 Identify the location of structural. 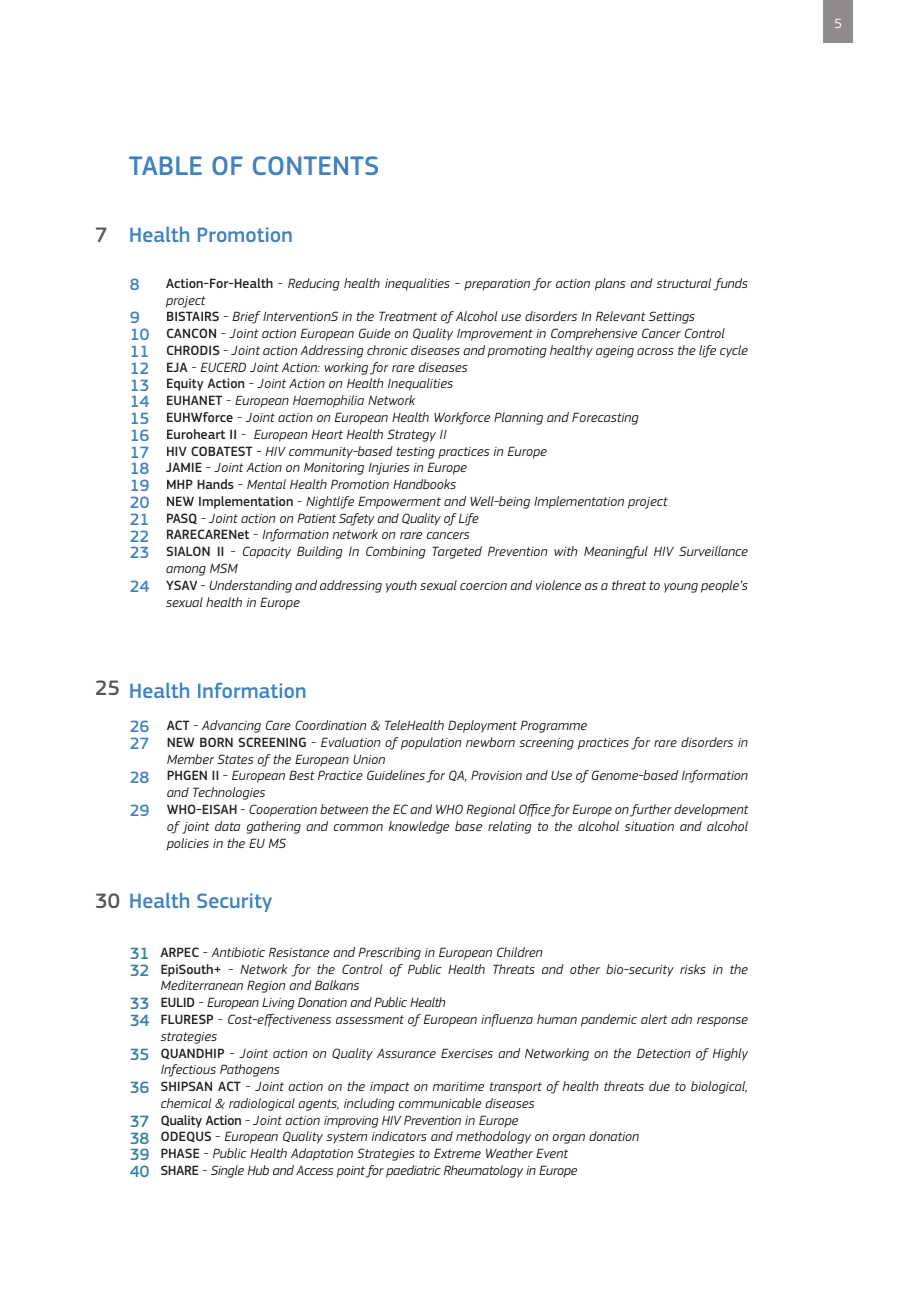
(684, 283).
